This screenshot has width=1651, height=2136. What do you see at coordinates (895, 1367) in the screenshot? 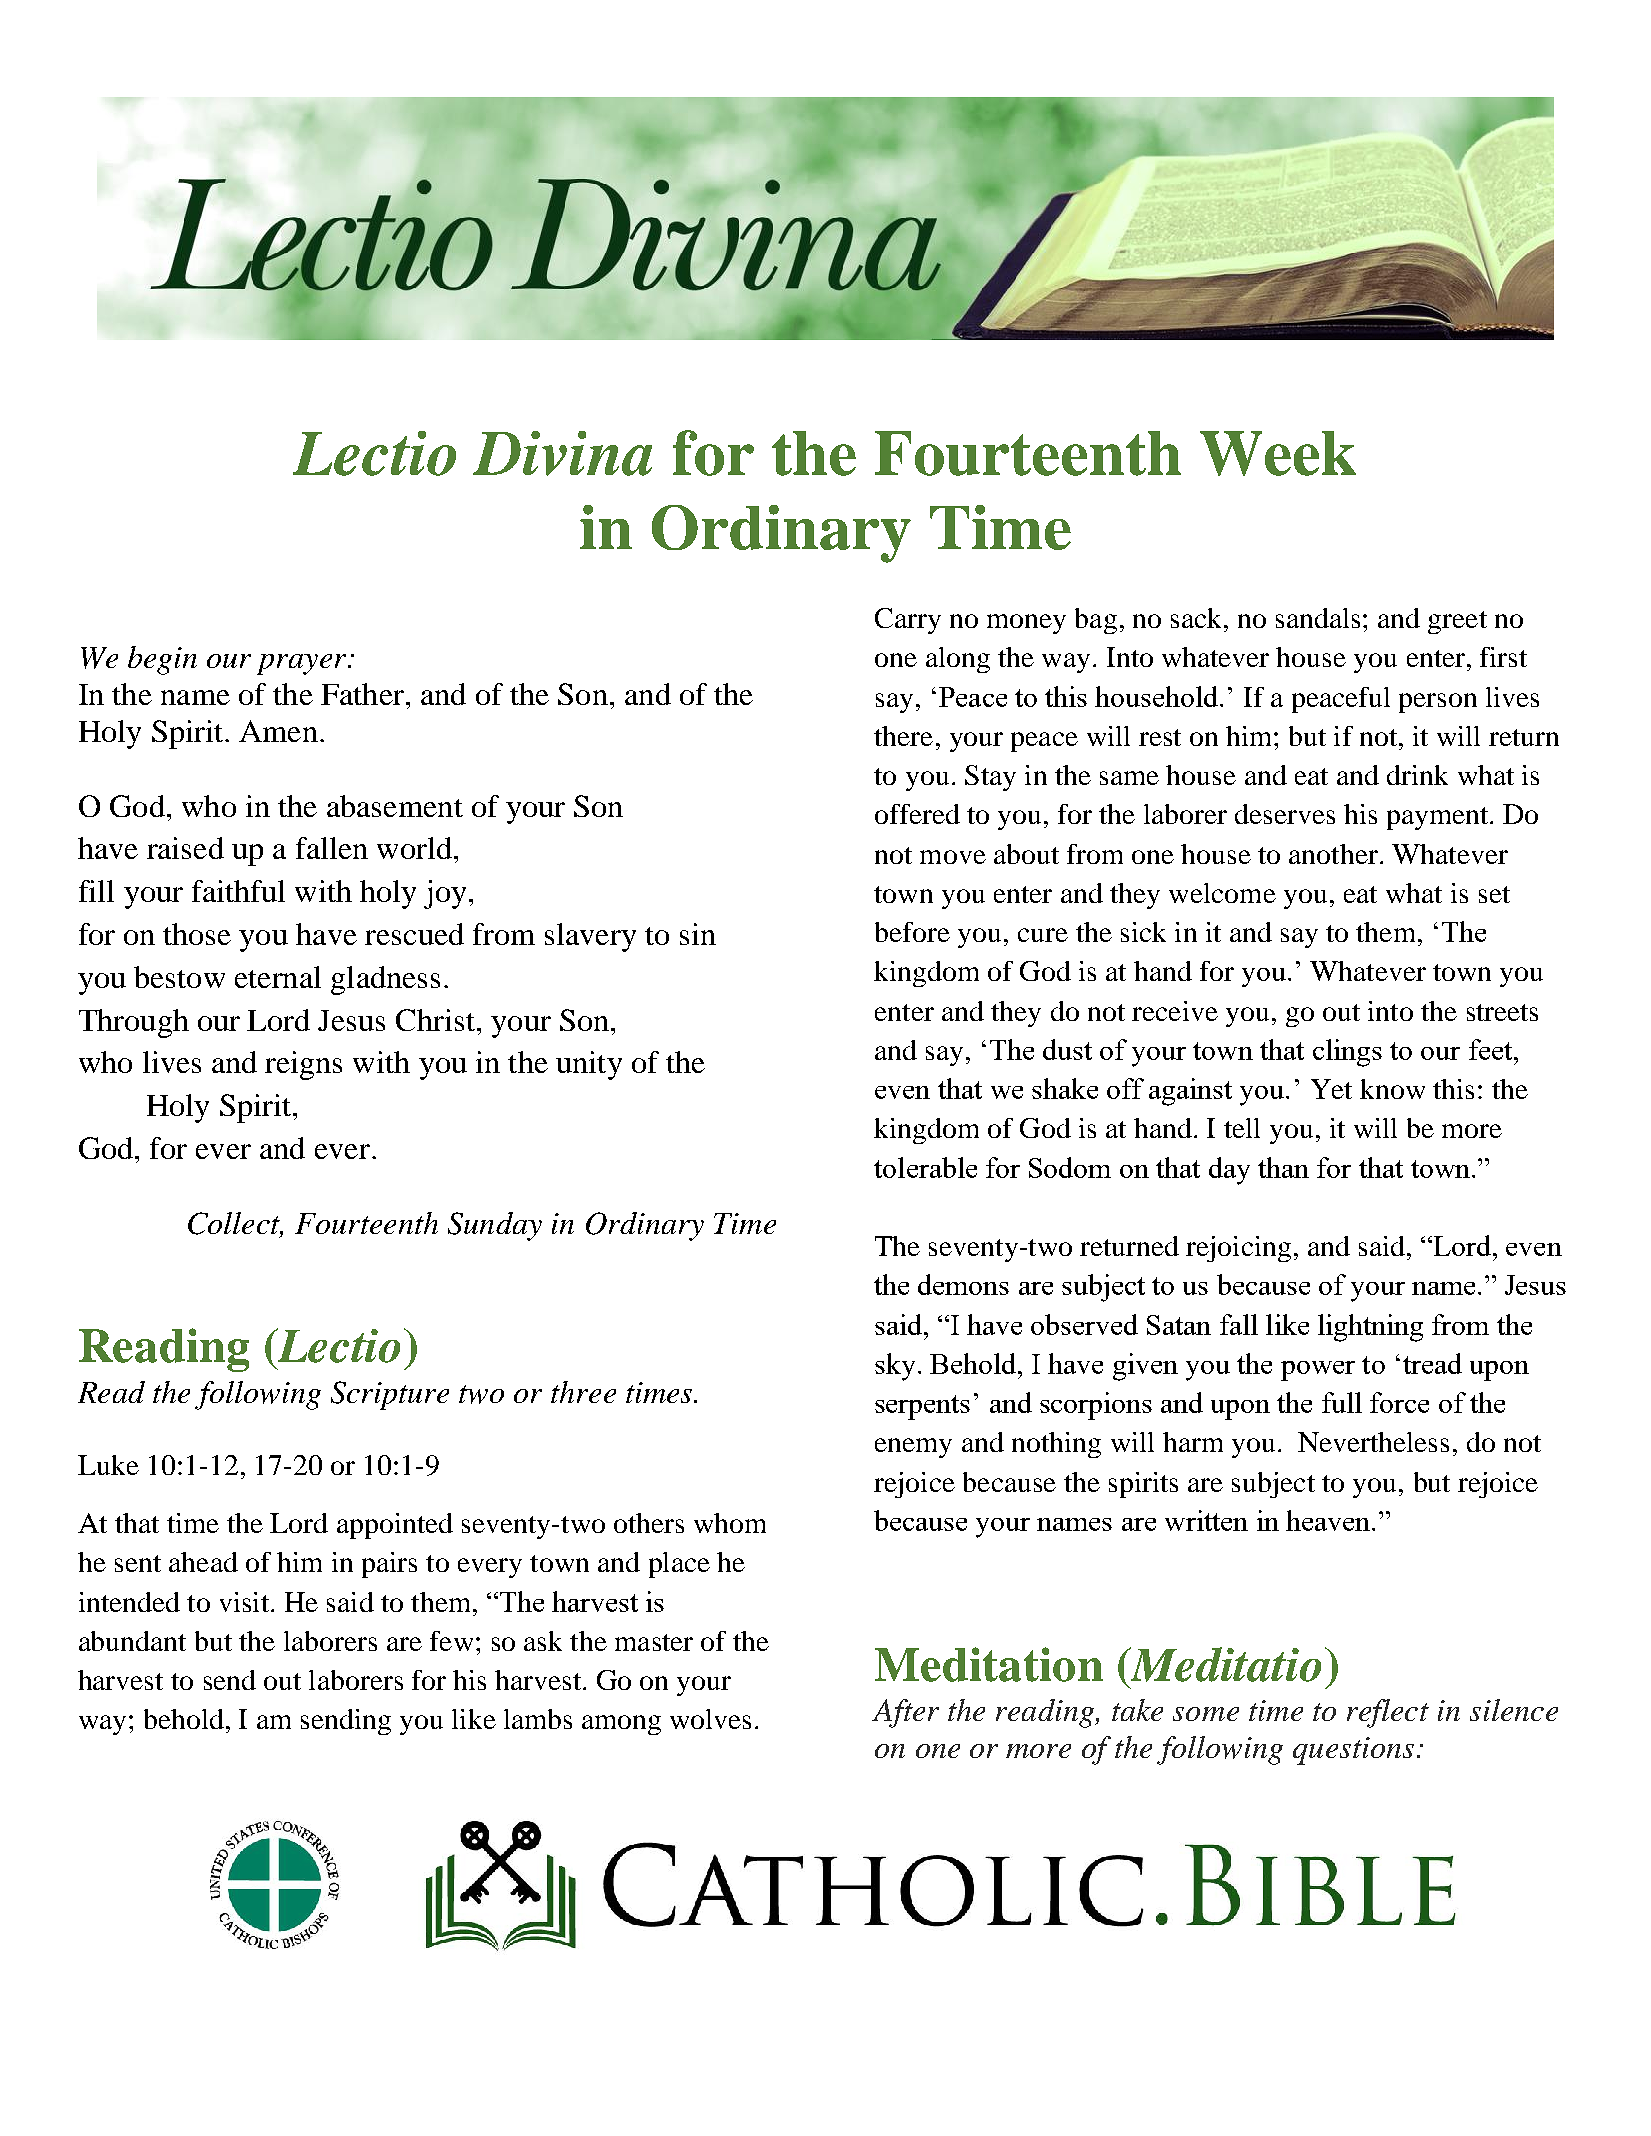
I see `sky` at bounding box center [895, 1367].
